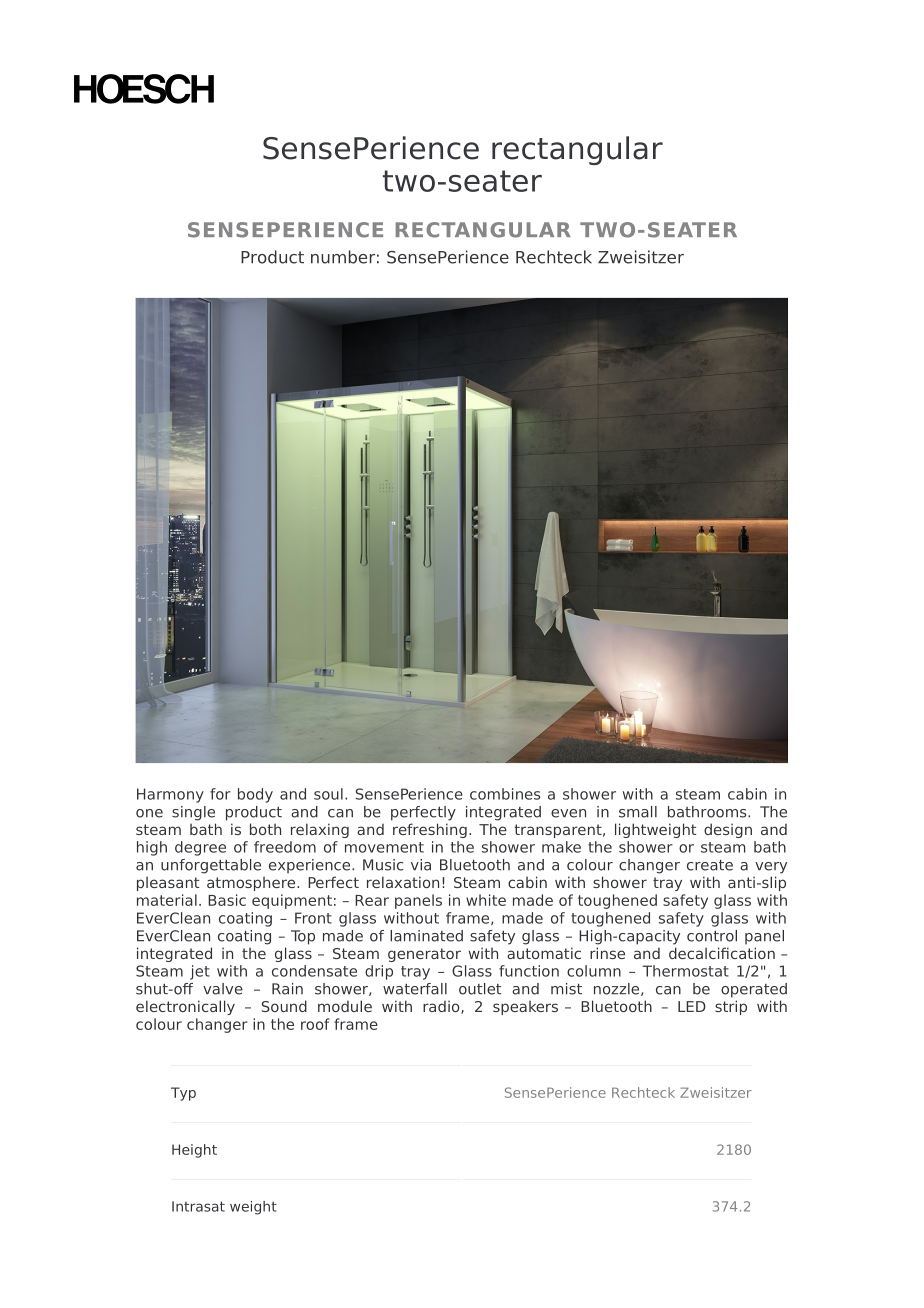  Describe the element at coordinates (480, 989) in the screenshot. I see `outlet` at that location.
